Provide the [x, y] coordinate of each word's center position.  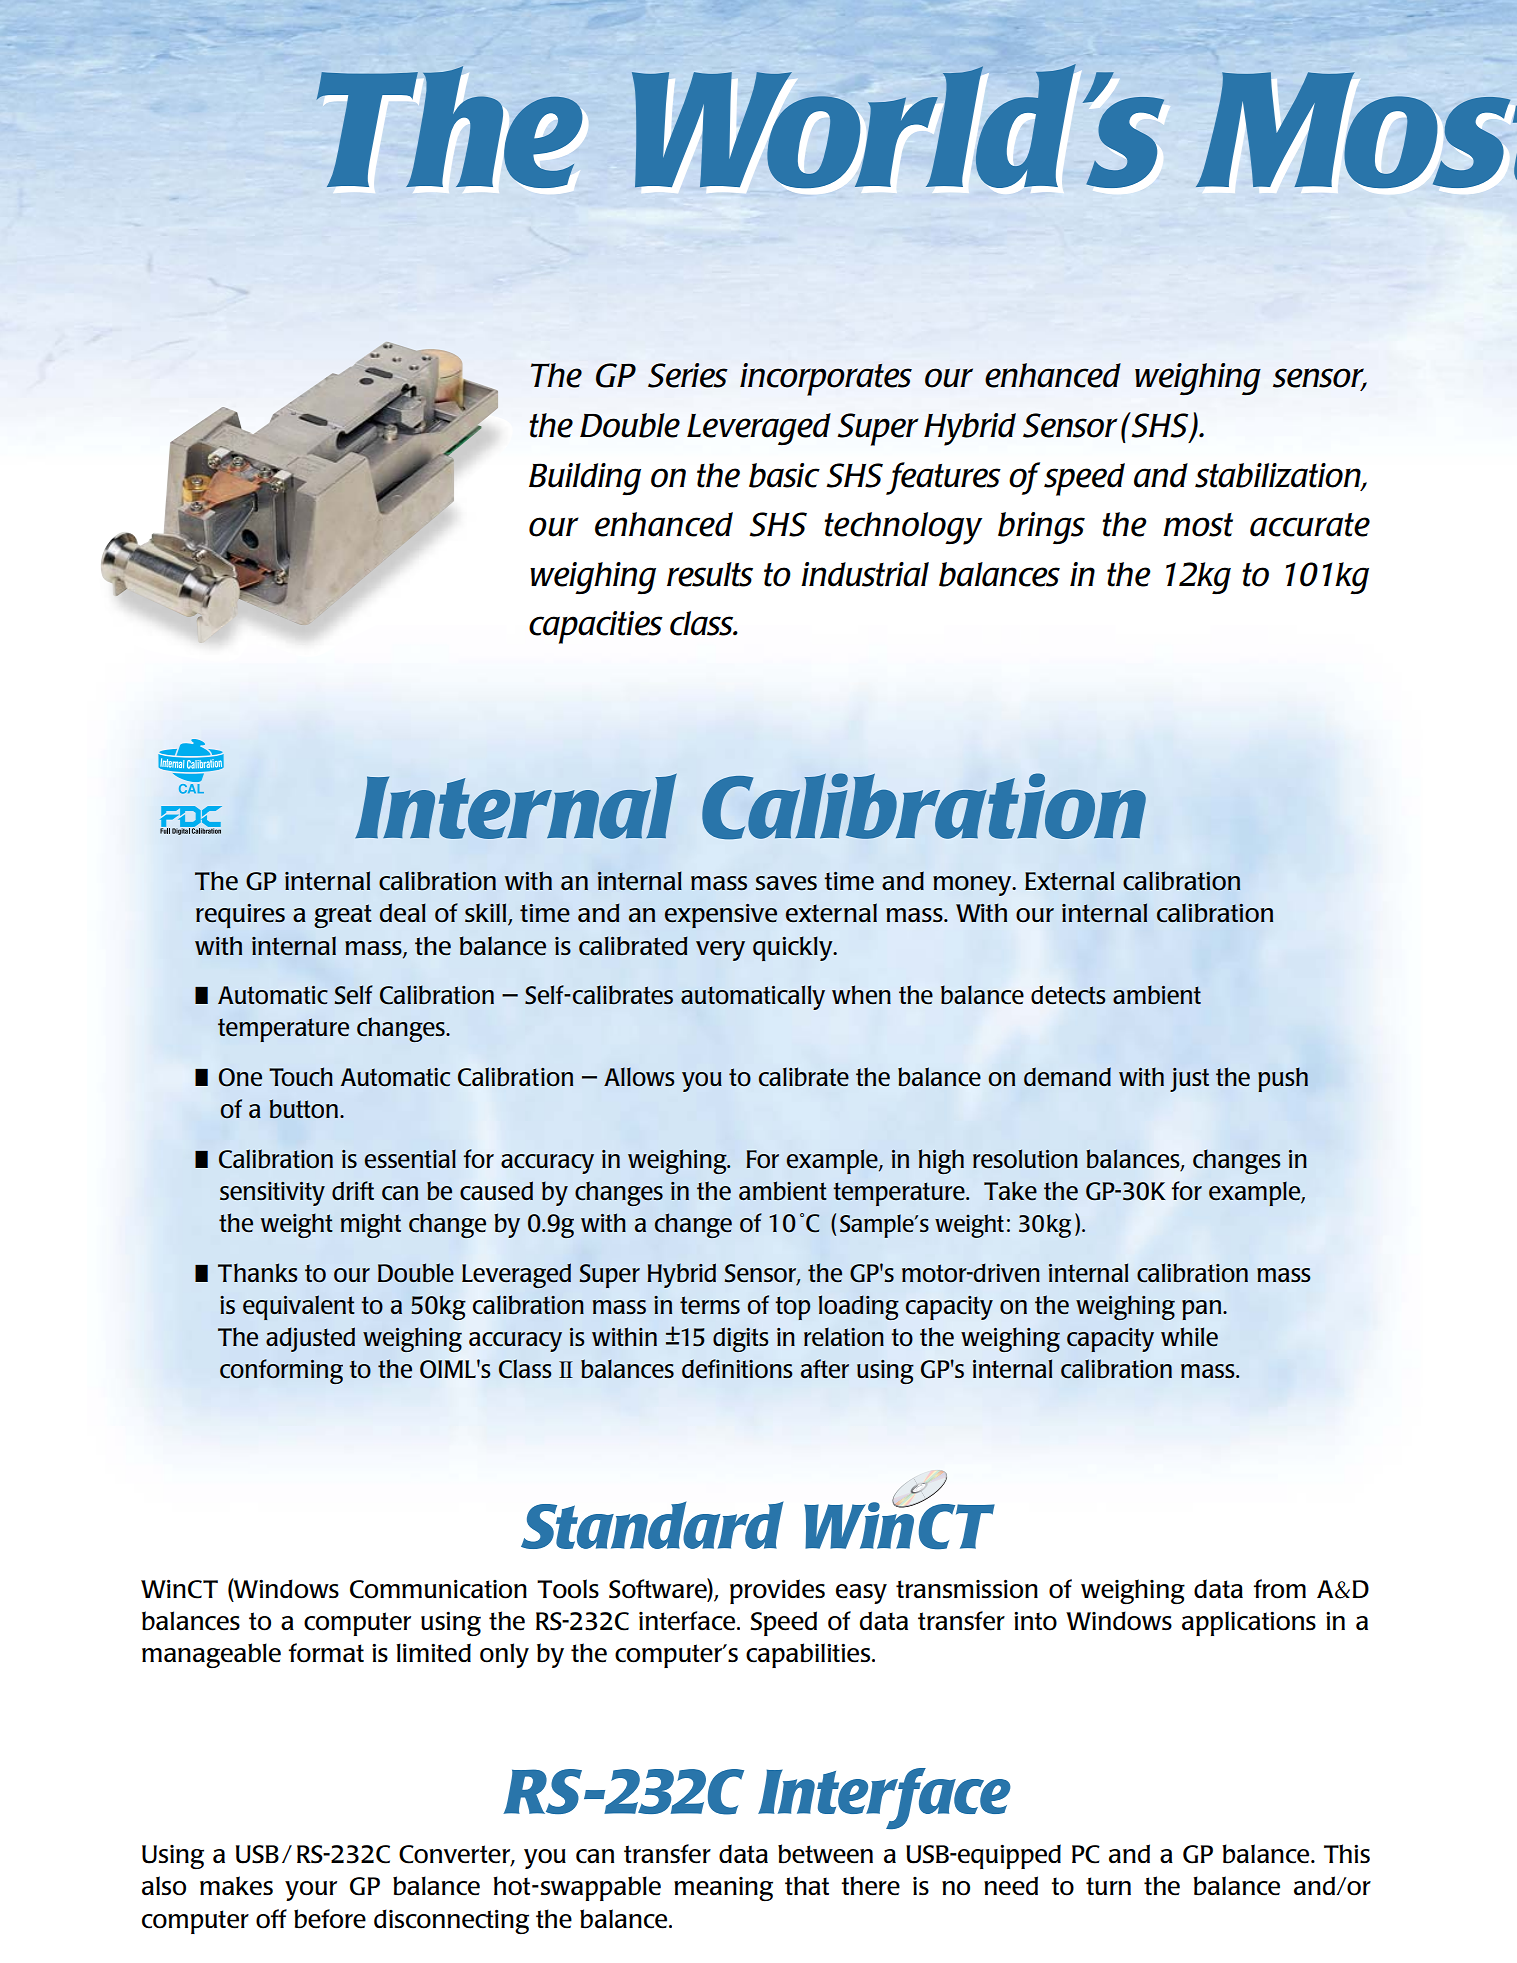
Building [585, 479]
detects [1068, 995]
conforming [281, 1371]
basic [784, 475]
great [343, 916]
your [311, 1891]
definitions [737, 1369]
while [1189, 1337]
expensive [721, 916]
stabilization [1279, 476]
